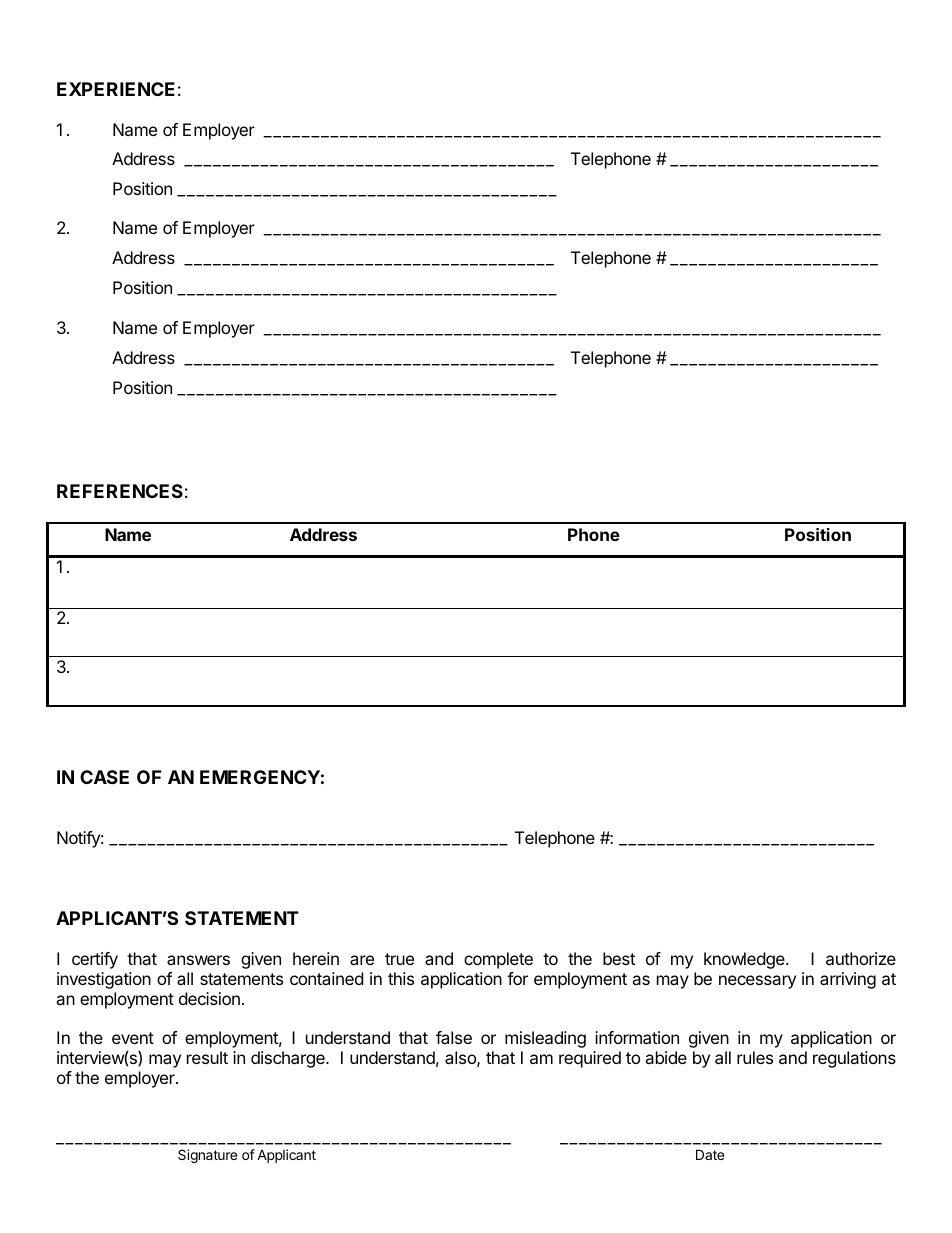  I want to click on complete, so click(498, 960).
